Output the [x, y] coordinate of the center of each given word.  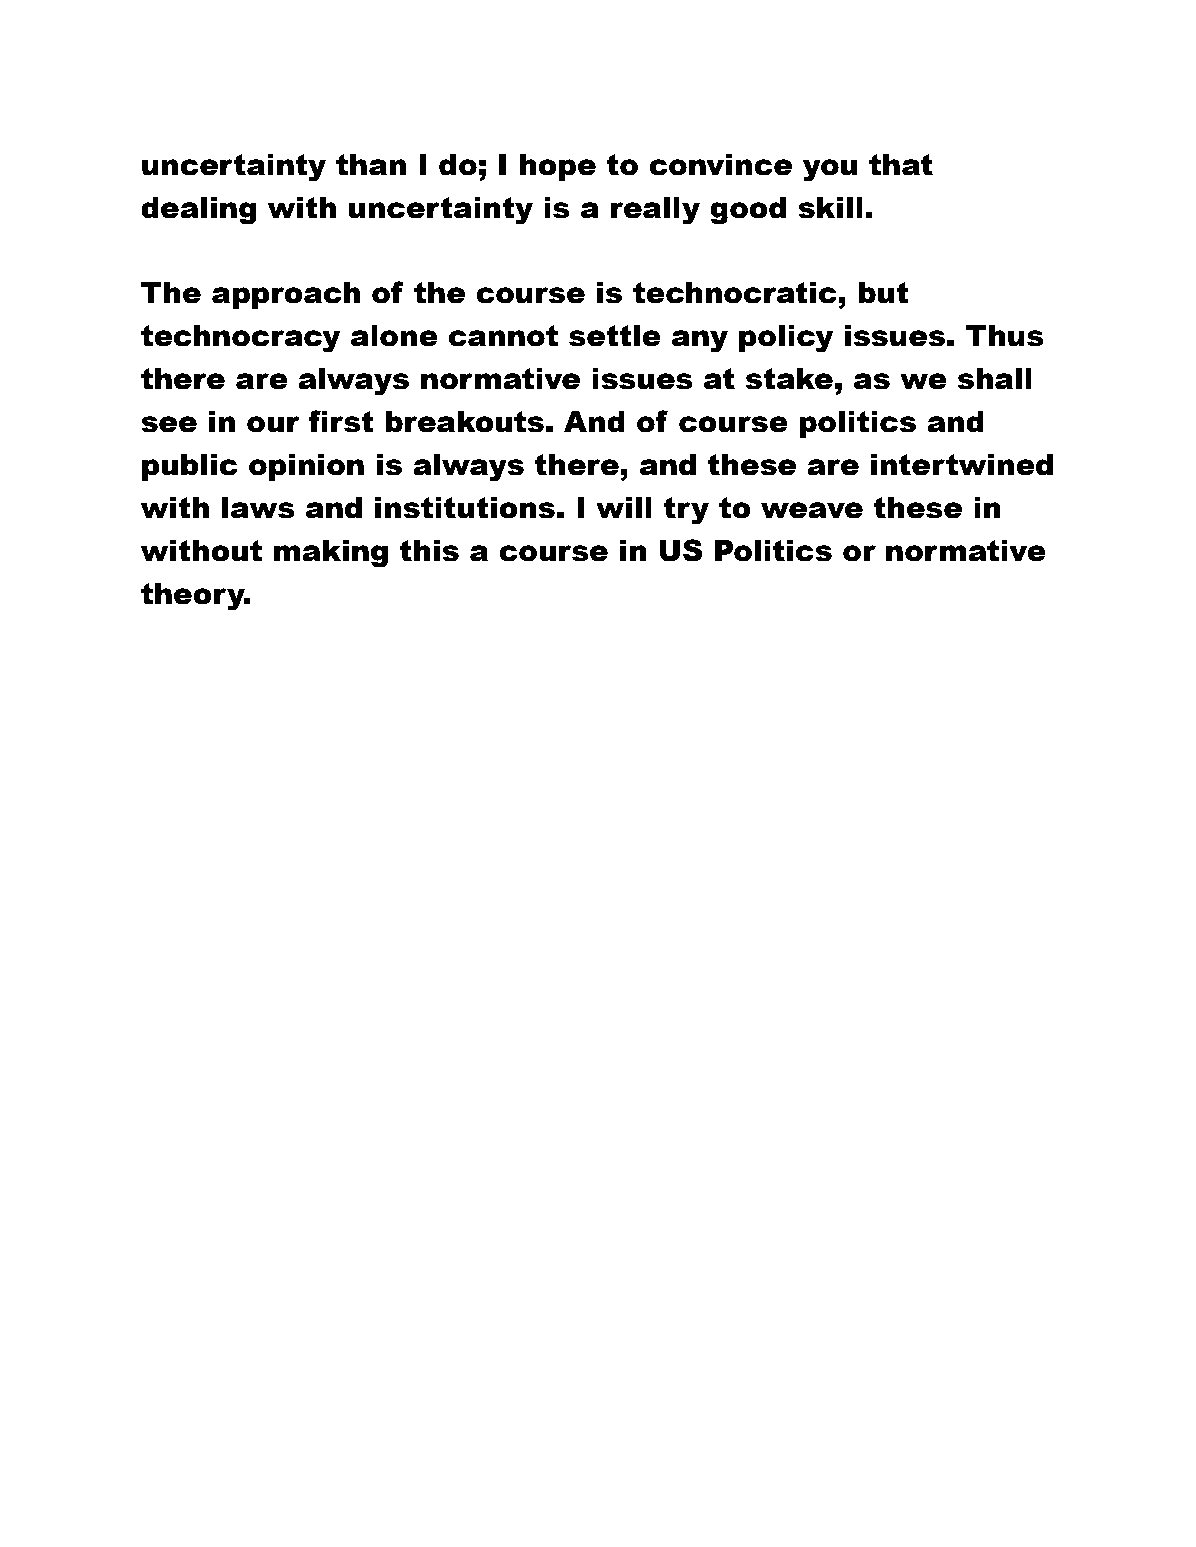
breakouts [464, 422]
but [883, 293]
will [624, 507]
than [371, 165]
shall [994, 379]
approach [286, 295]
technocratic [735, 293]
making [331, 554]
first [341, 421]
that [901, 165]
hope [558, 167]
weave [812, 510]
